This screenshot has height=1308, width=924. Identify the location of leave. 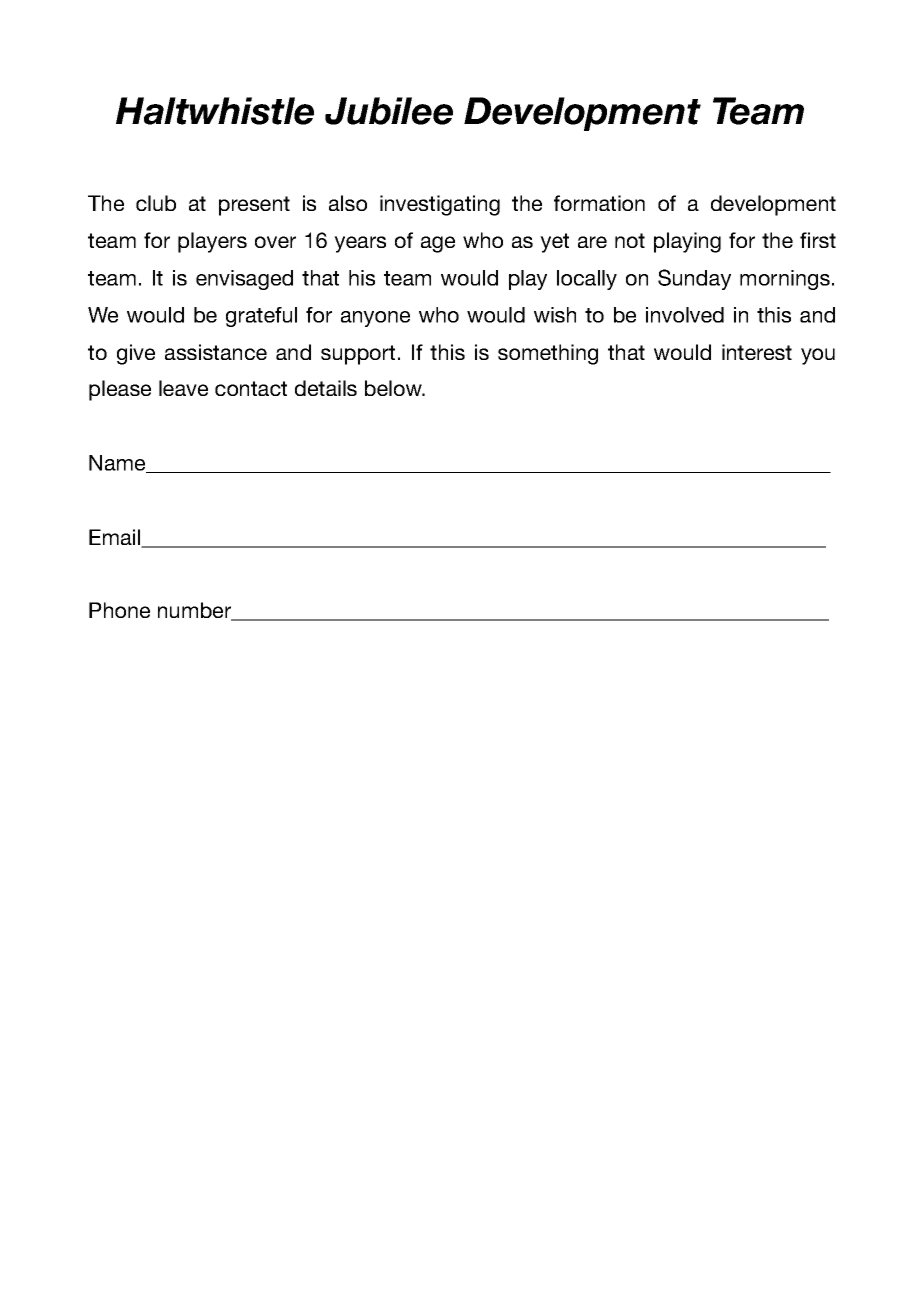
(183, 388).
